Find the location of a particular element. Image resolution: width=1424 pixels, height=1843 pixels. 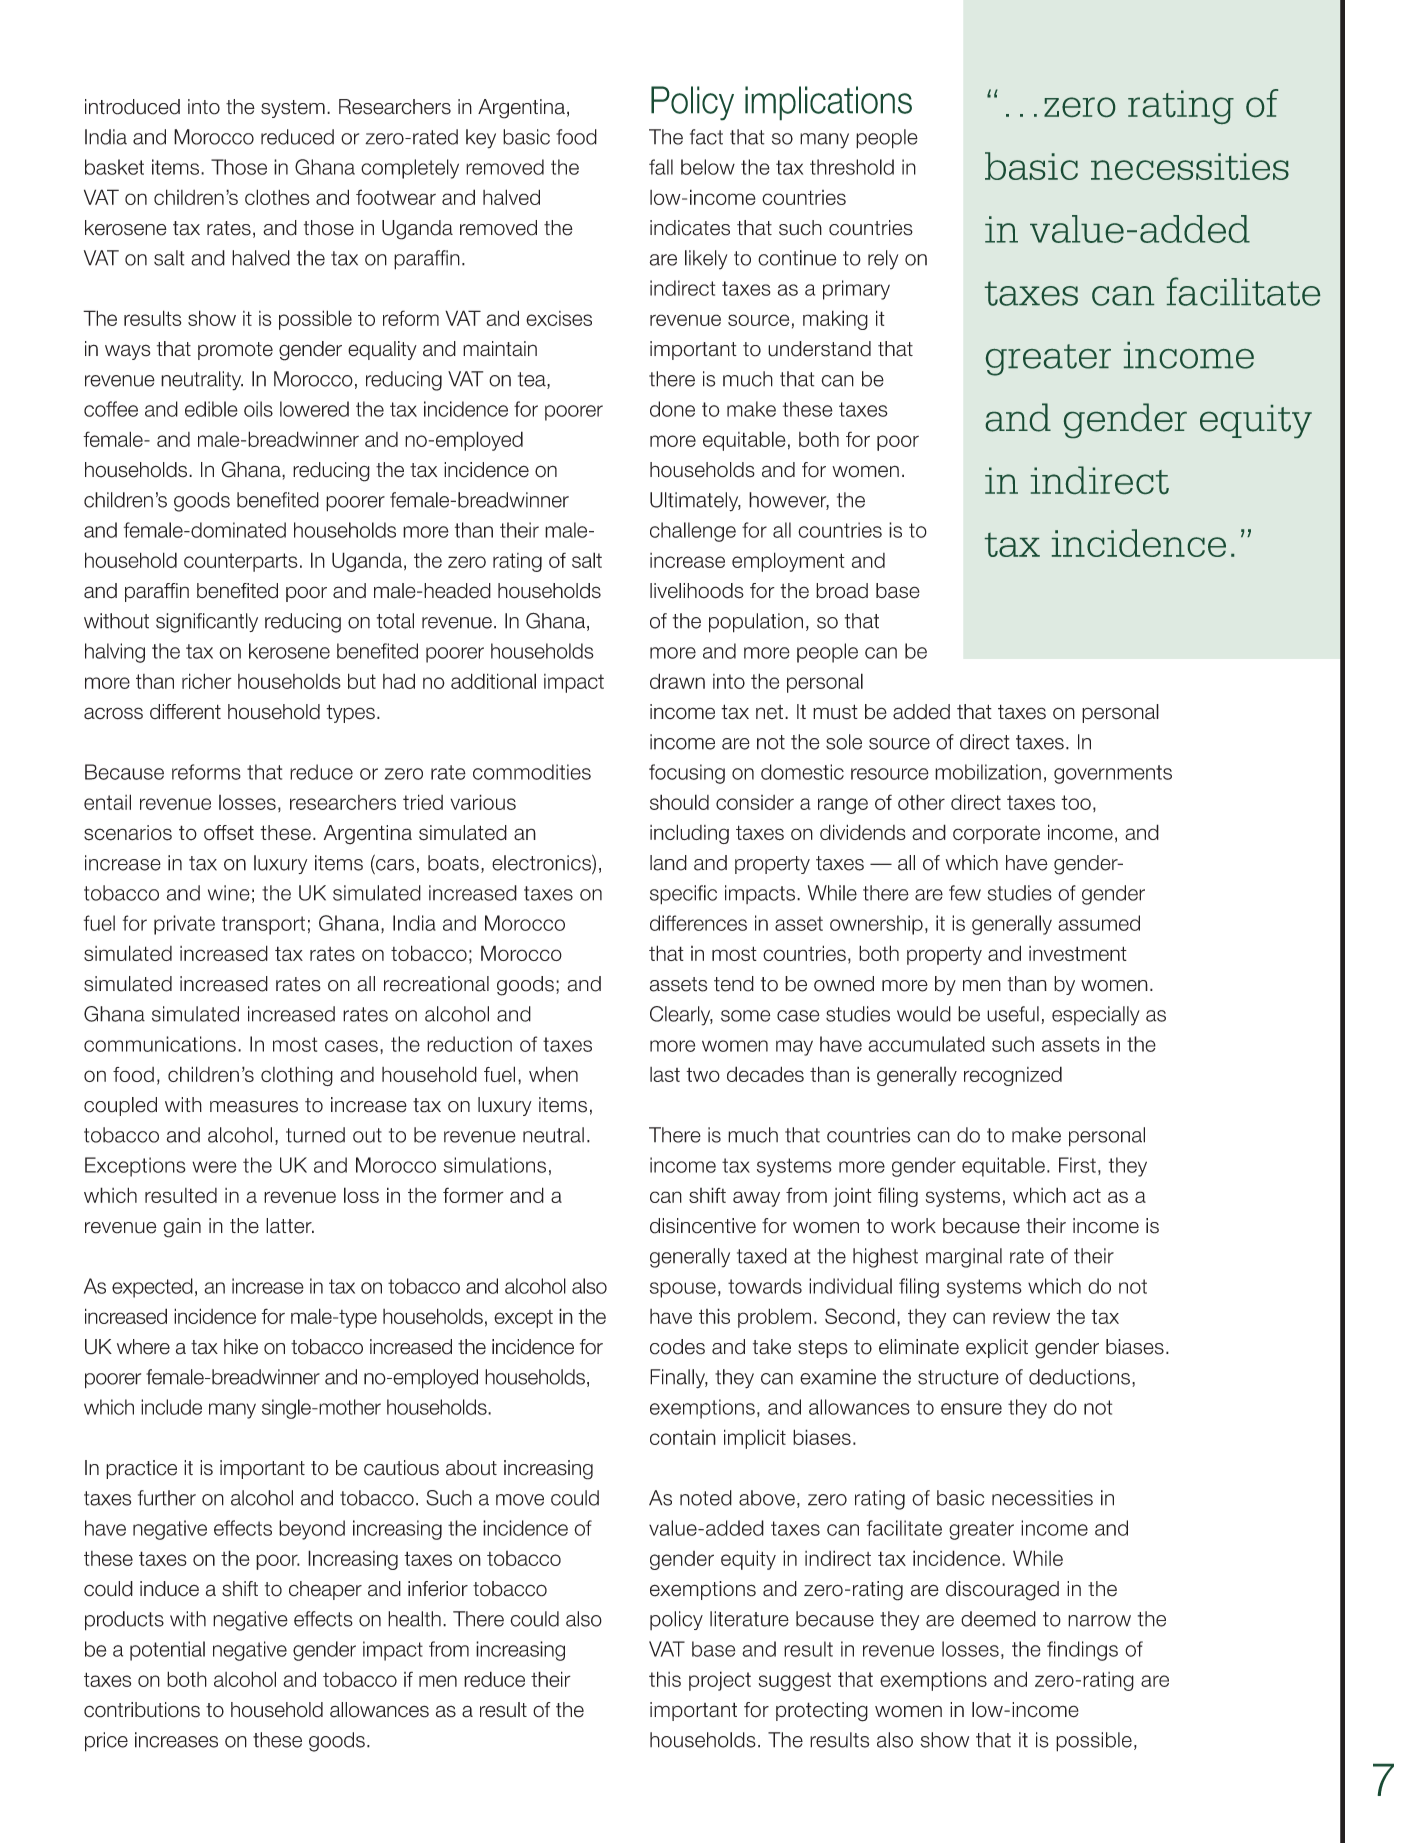

fall is located at coordinates (661, 167).
